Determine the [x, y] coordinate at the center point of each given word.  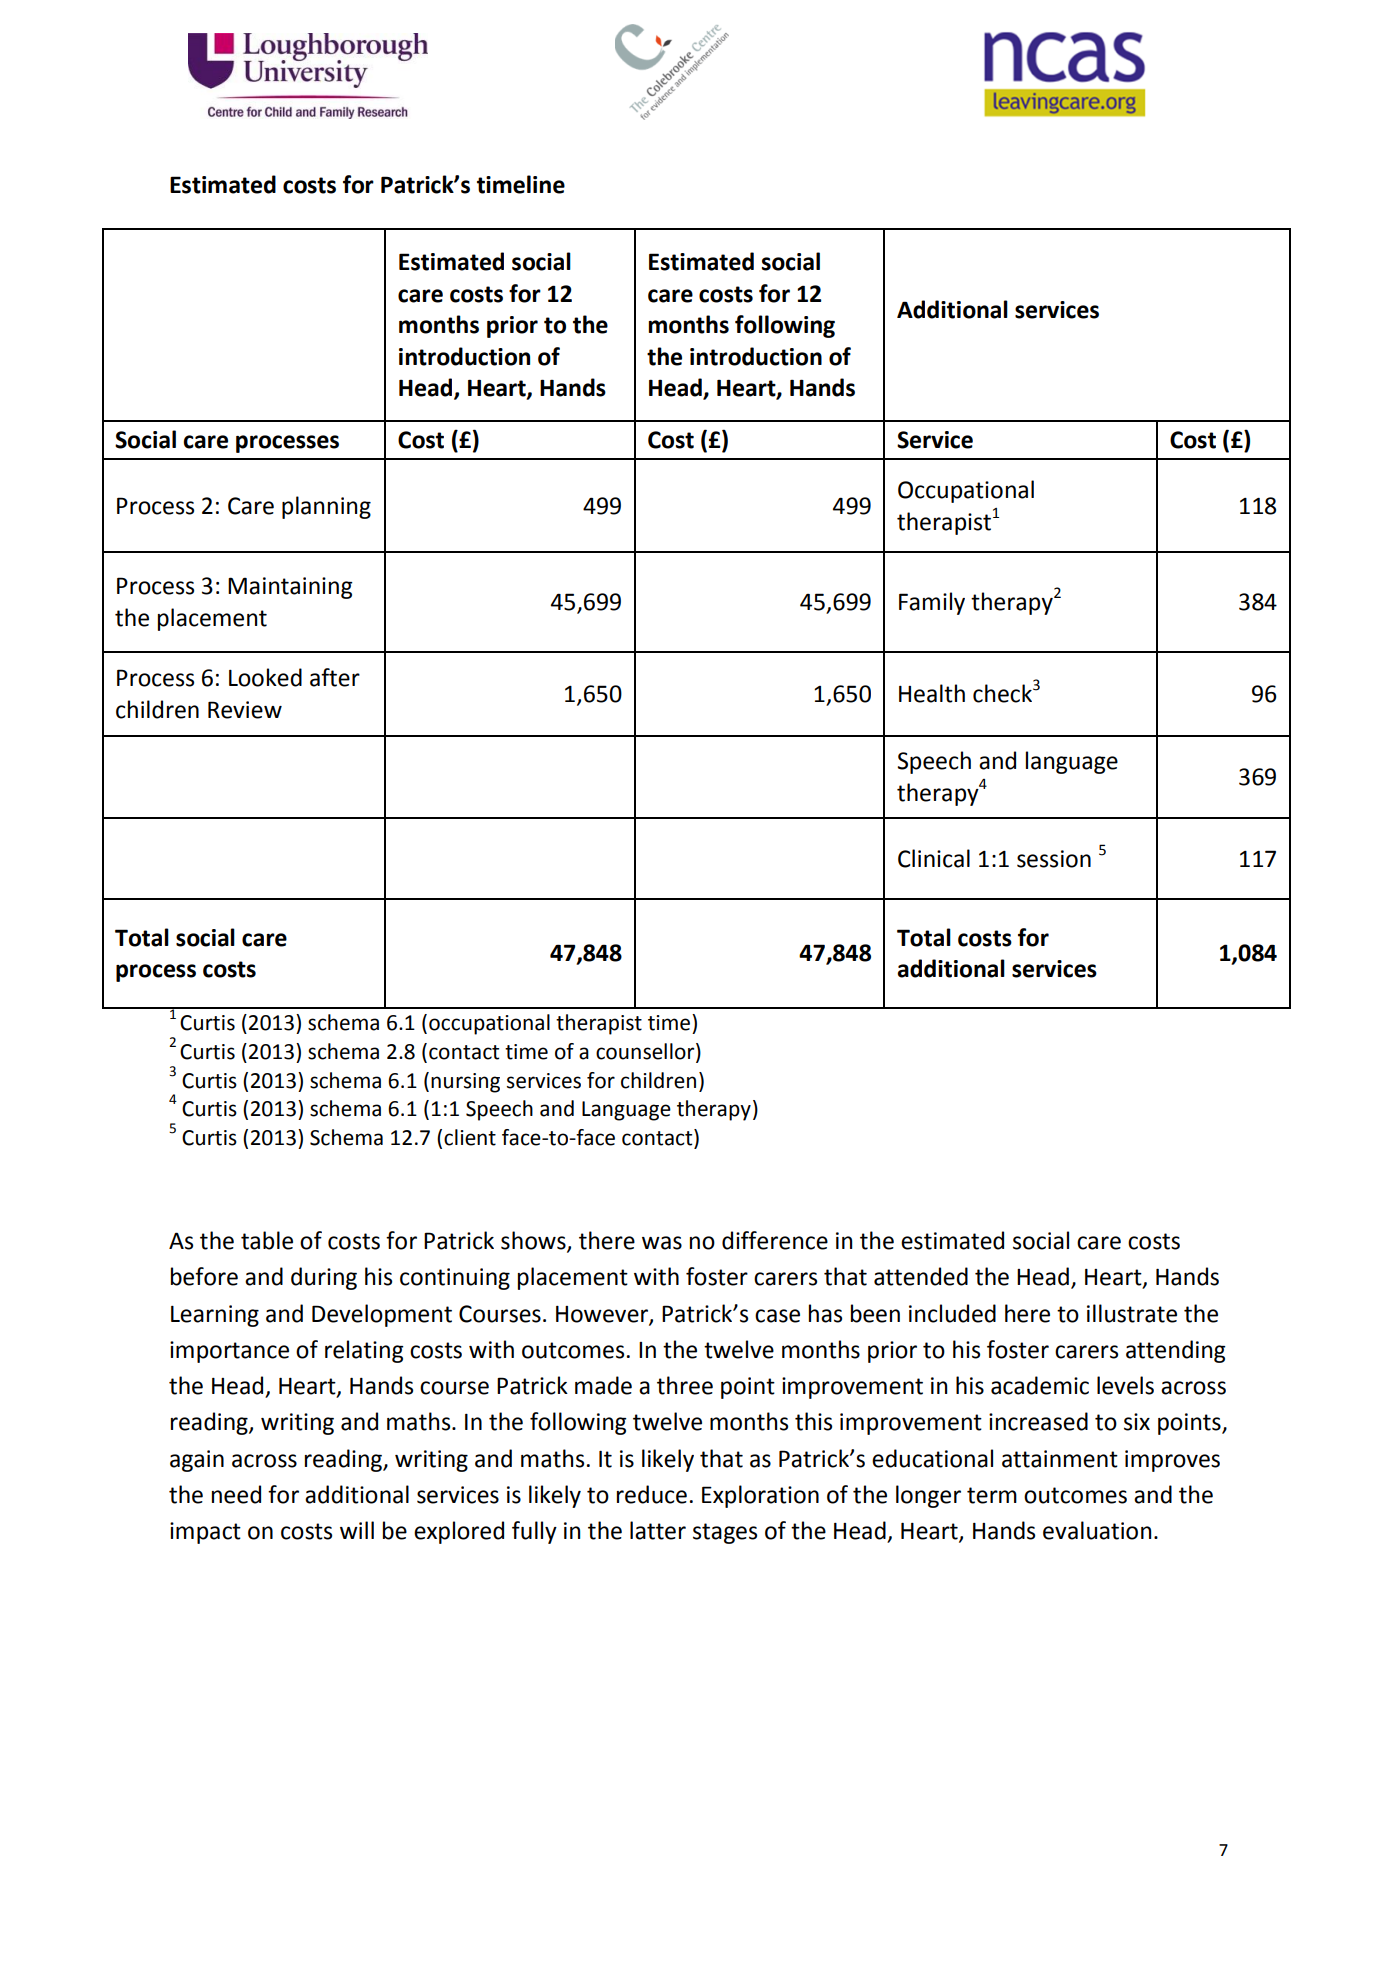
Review [245, 710]
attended [921, 1276]
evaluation [1097, 1530]
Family [932, 603]
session [1054, 859]
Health [932, 693]
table [267, 1240]
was [662, 1243]
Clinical [934, 858]
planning [326, 507]
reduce [652, 1494]
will [357, 1530]
